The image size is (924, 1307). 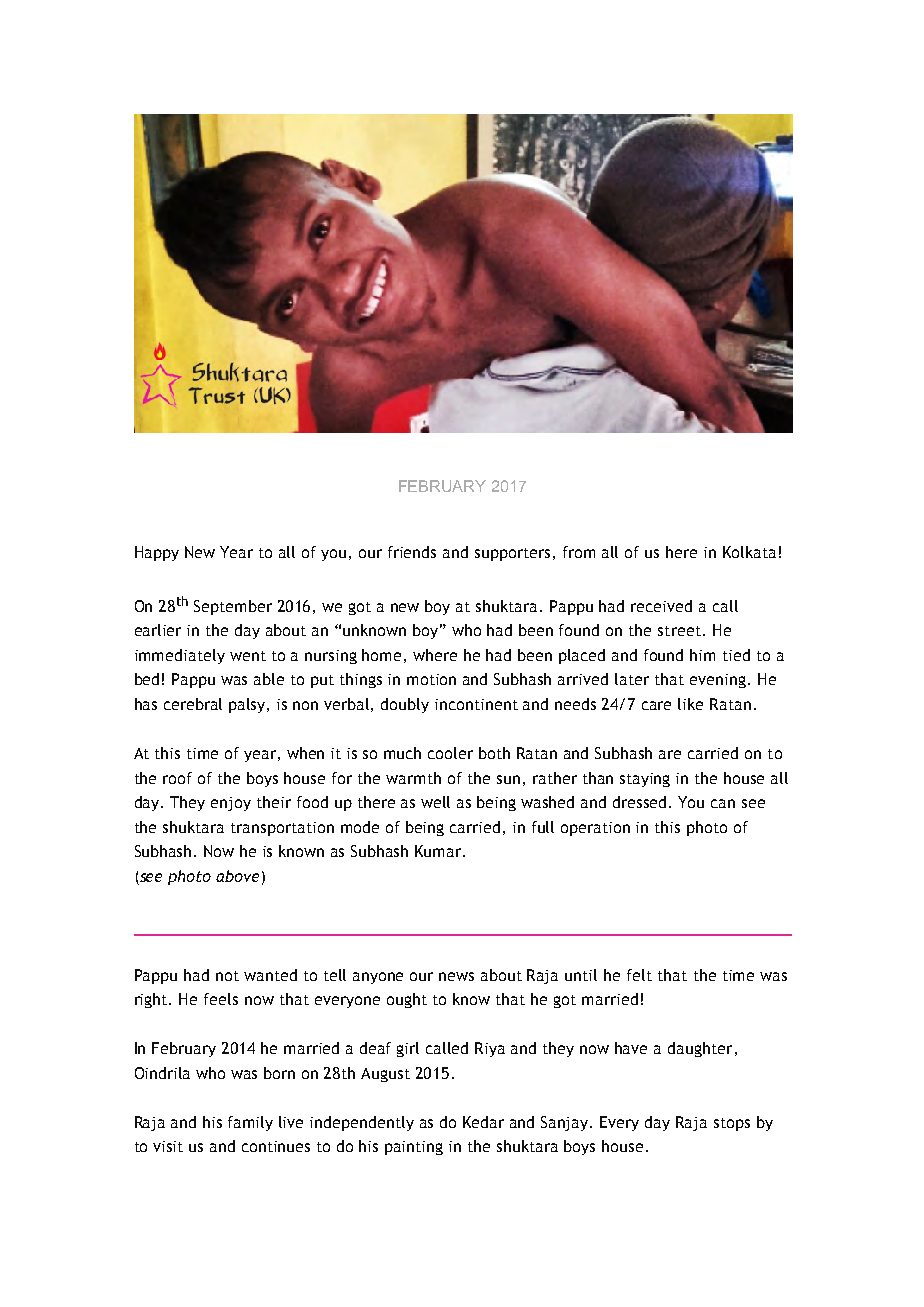 What do you see at coordinates (450, 753) in the screenshot?
I see `cooler` at bounding box center [450, 753].
